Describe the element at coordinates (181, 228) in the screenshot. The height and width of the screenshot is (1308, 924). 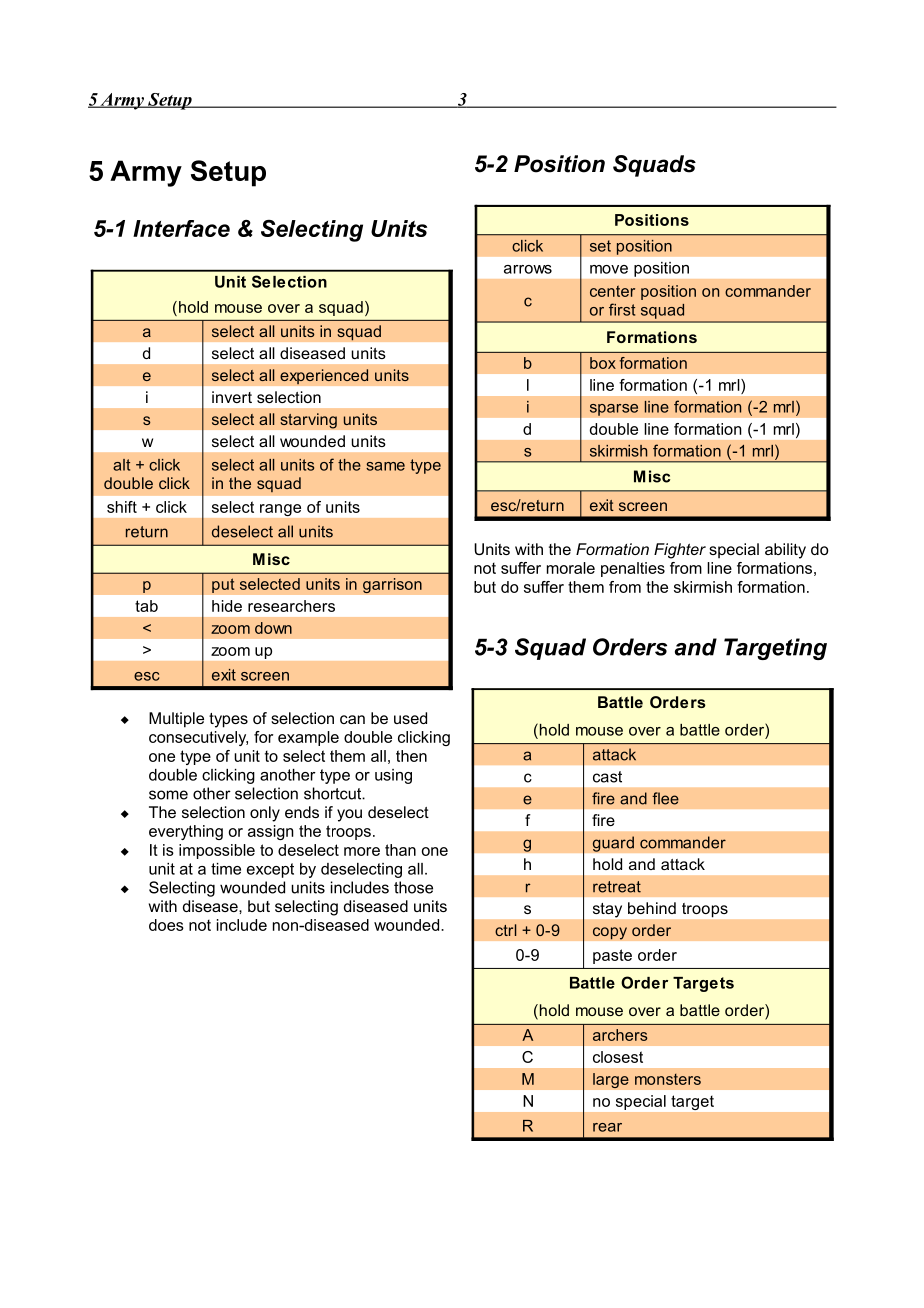
I see `Interface` at that location.
